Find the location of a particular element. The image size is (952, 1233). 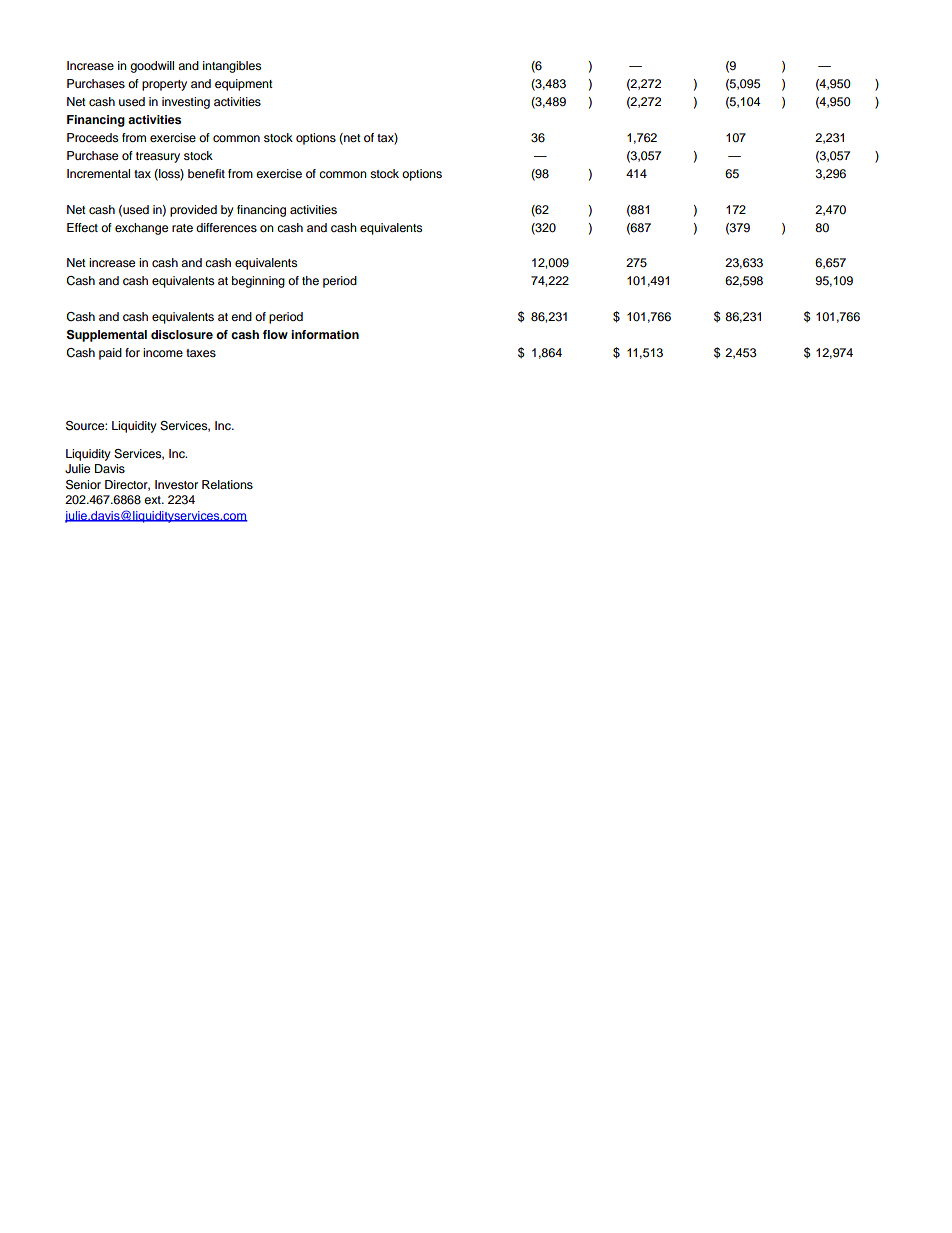

equipment is located at coordinates (244, 85).
